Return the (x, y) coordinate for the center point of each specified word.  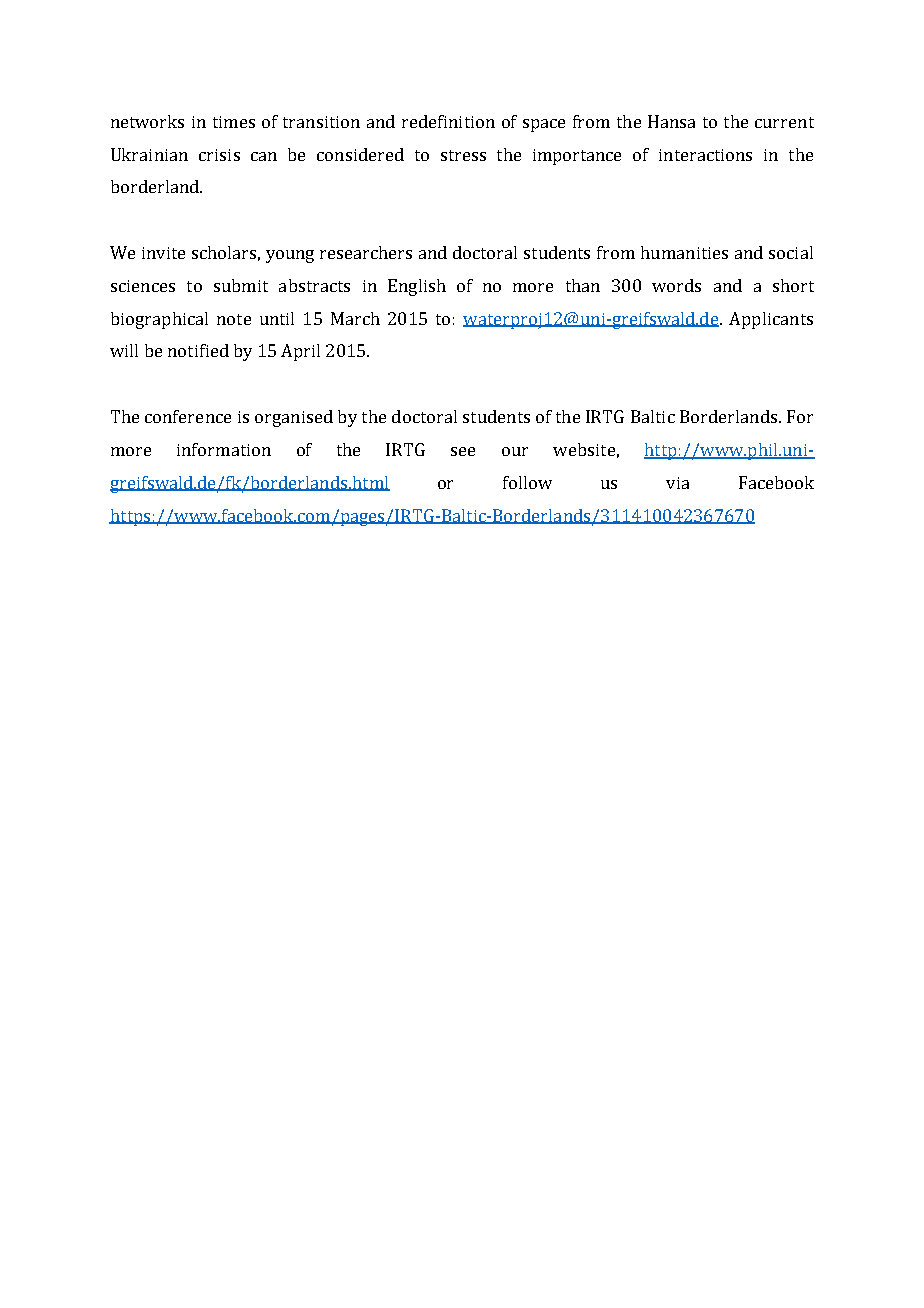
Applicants (771, 320)
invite (163, 253)
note (234, 319)
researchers (366, 252)
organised (294, 418)
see (463, 451)
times (234, 122)
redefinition (448, 121)
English (417, 287)
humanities (684, 252)
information (224, 449)
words (676, 285)
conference (188, 416)
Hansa (671, 121)
